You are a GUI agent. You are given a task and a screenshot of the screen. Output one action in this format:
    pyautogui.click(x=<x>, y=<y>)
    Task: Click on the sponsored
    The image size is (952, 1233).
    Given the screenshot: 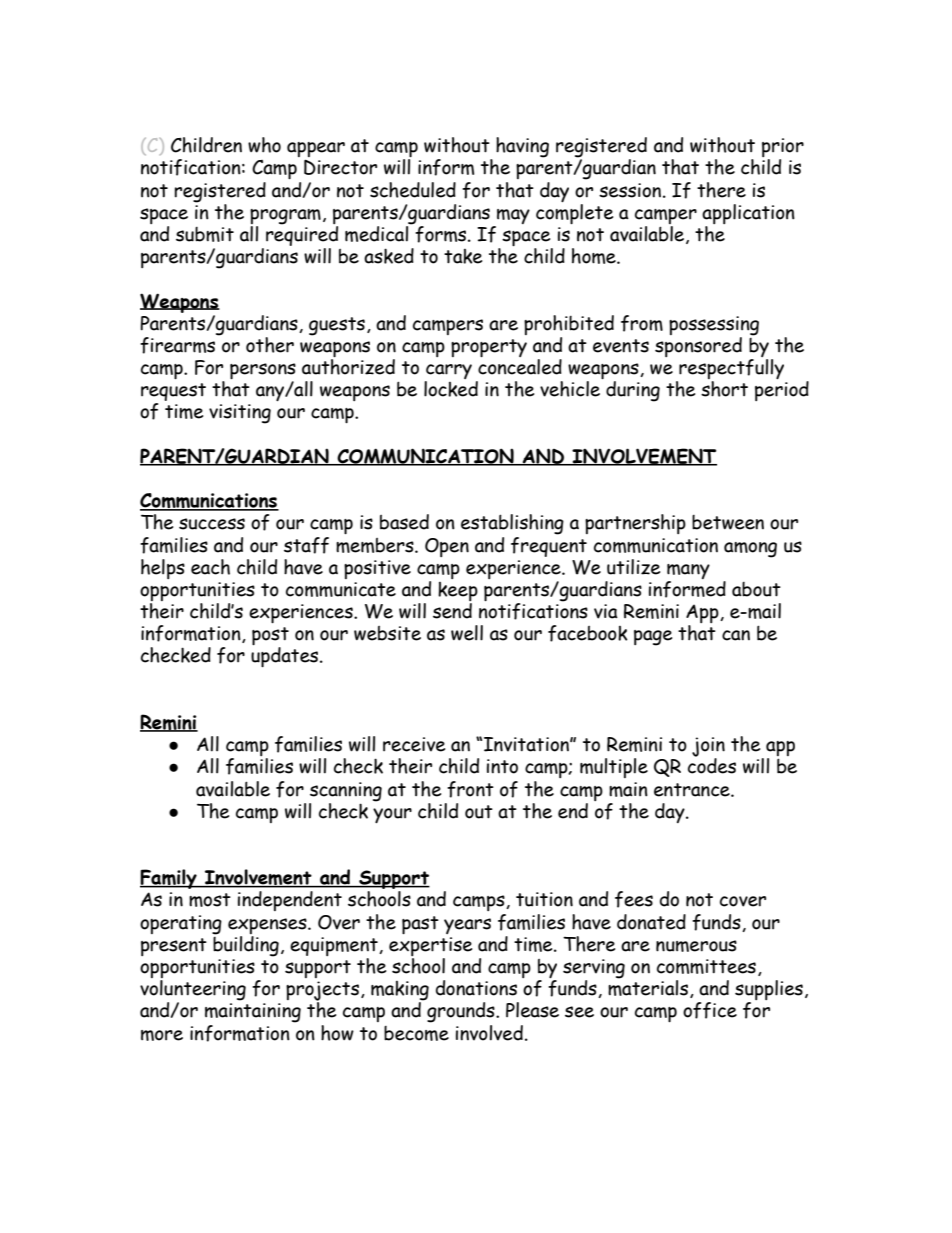 What is the action you would take?
    pyautogui.click(x=698, y=347)
